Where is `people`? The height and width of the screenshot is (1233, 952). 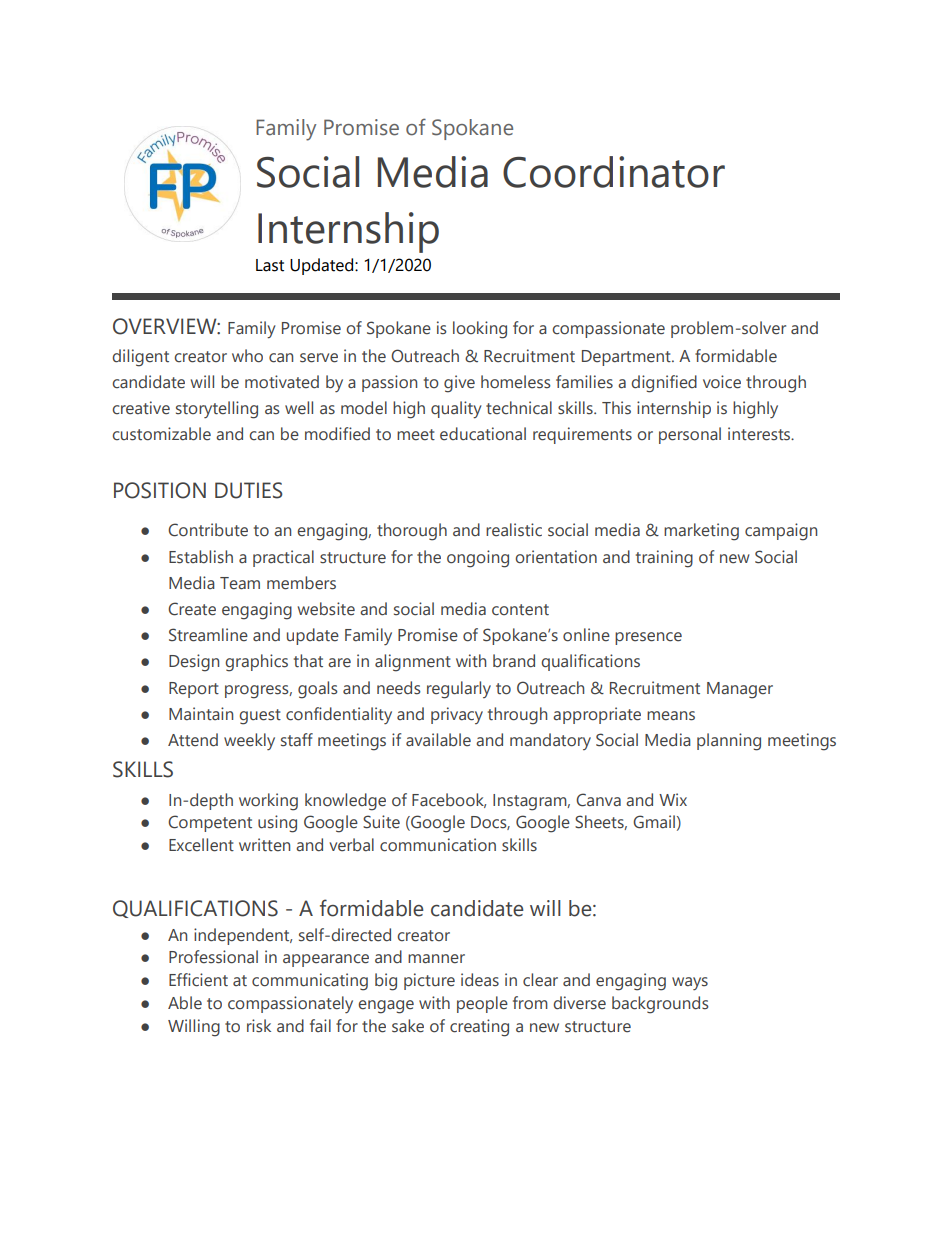
people is located at coordinates (482, 1004).
